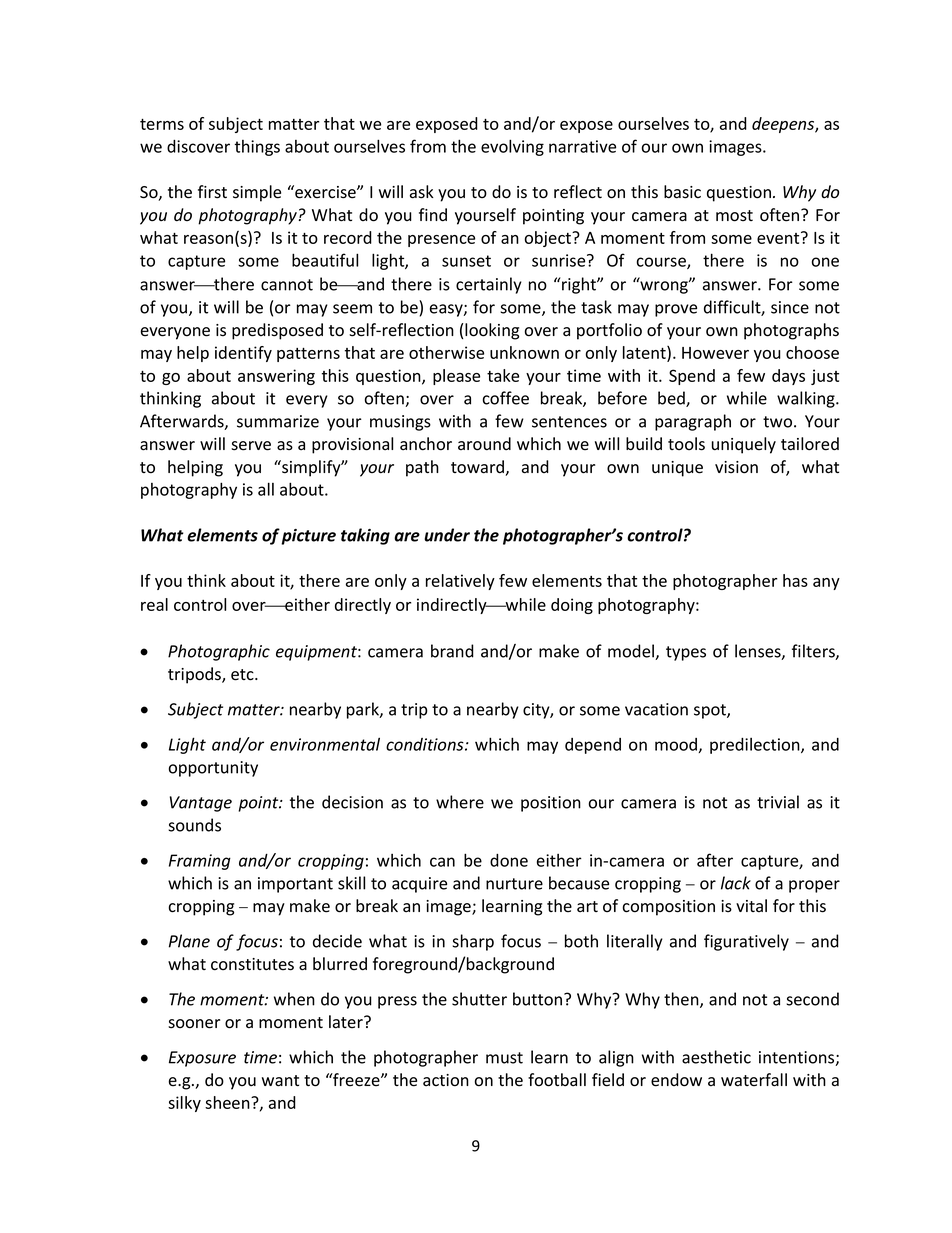 This page has width=952, height=1233. What do you see at coordinates (509, 860) in the page?
I see `done` at bounding box center [509, 860].
